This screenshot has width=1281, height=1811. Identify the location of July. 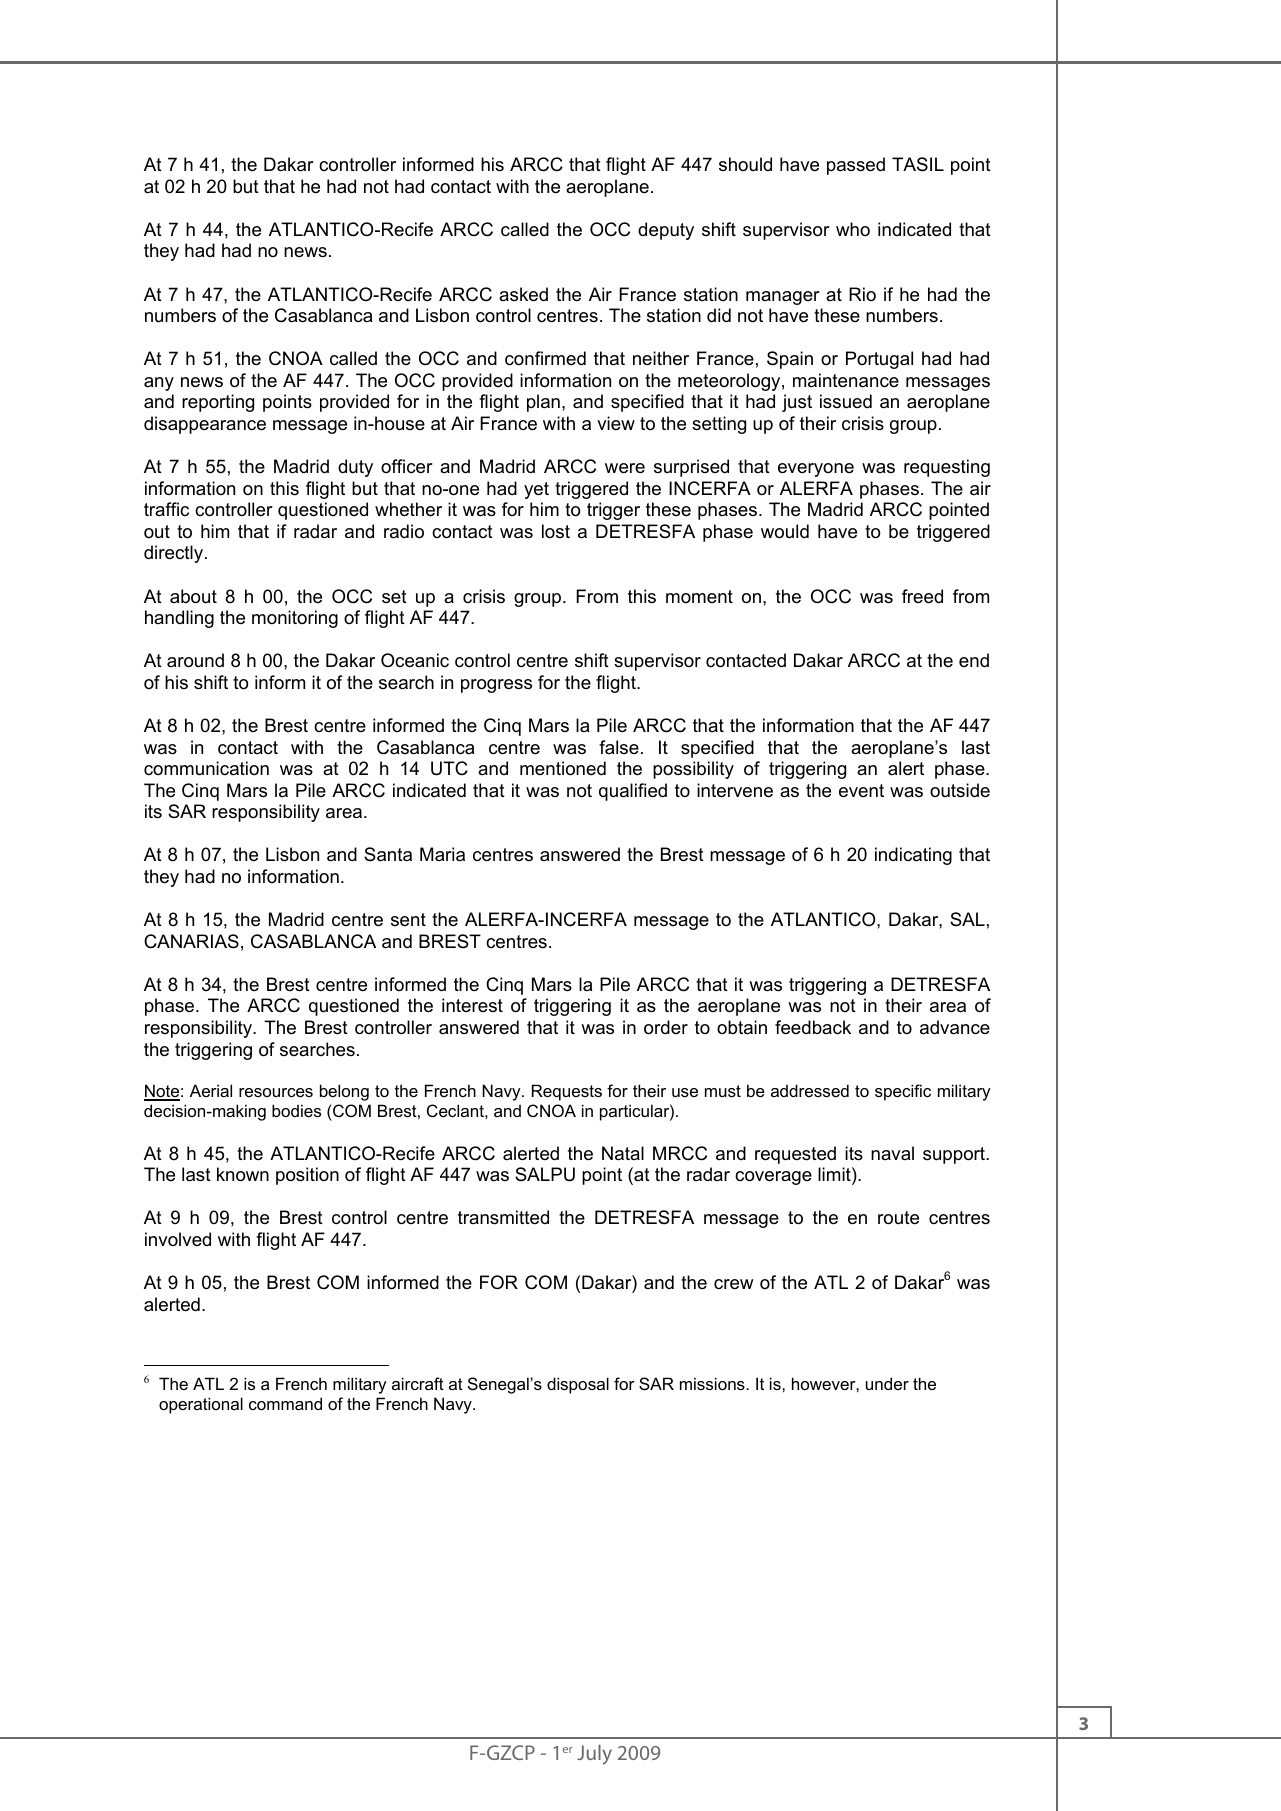
(594, 1755).
